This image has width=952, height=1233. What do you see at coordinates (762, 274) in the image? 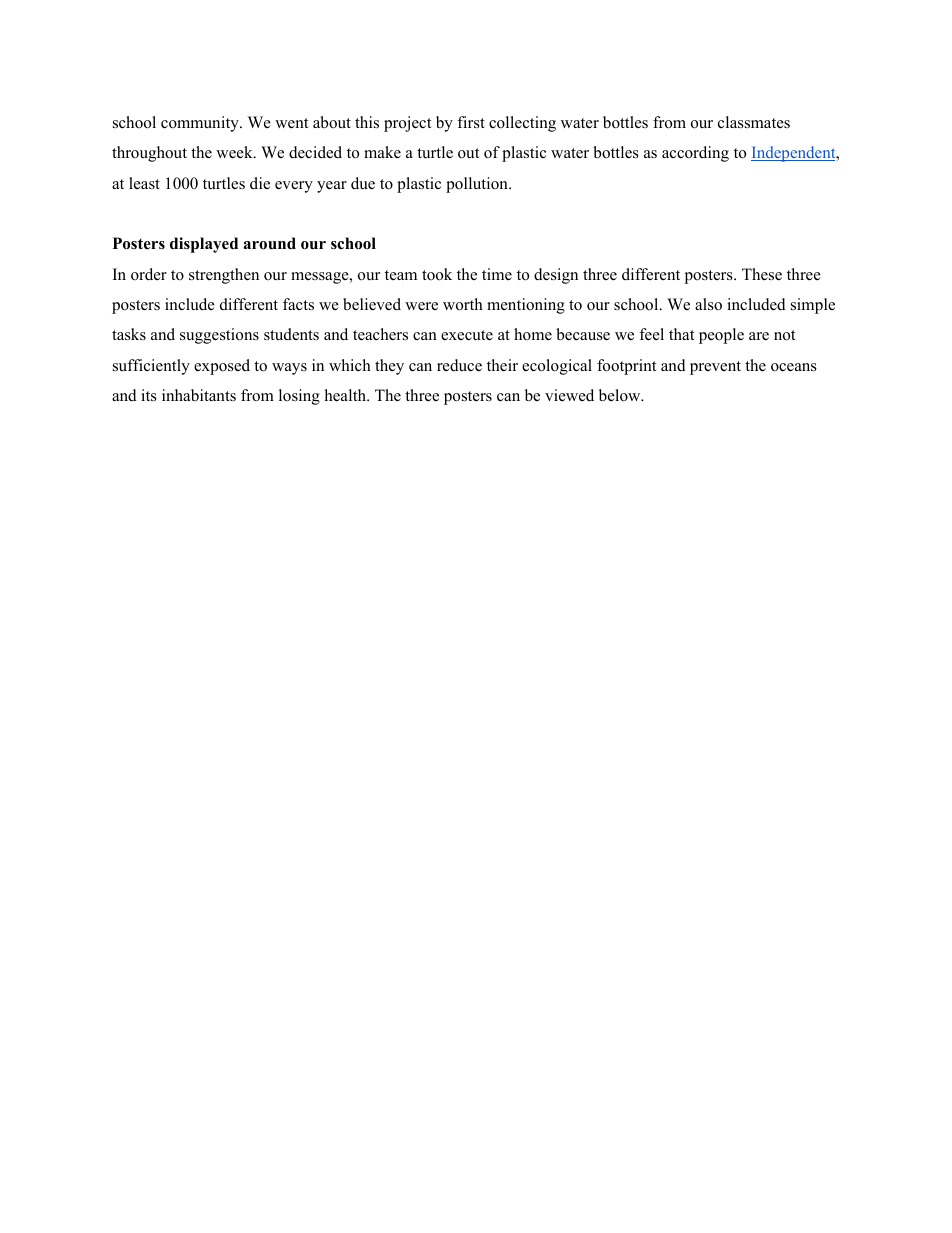
I see `These` at bounding box center [762, 274].
